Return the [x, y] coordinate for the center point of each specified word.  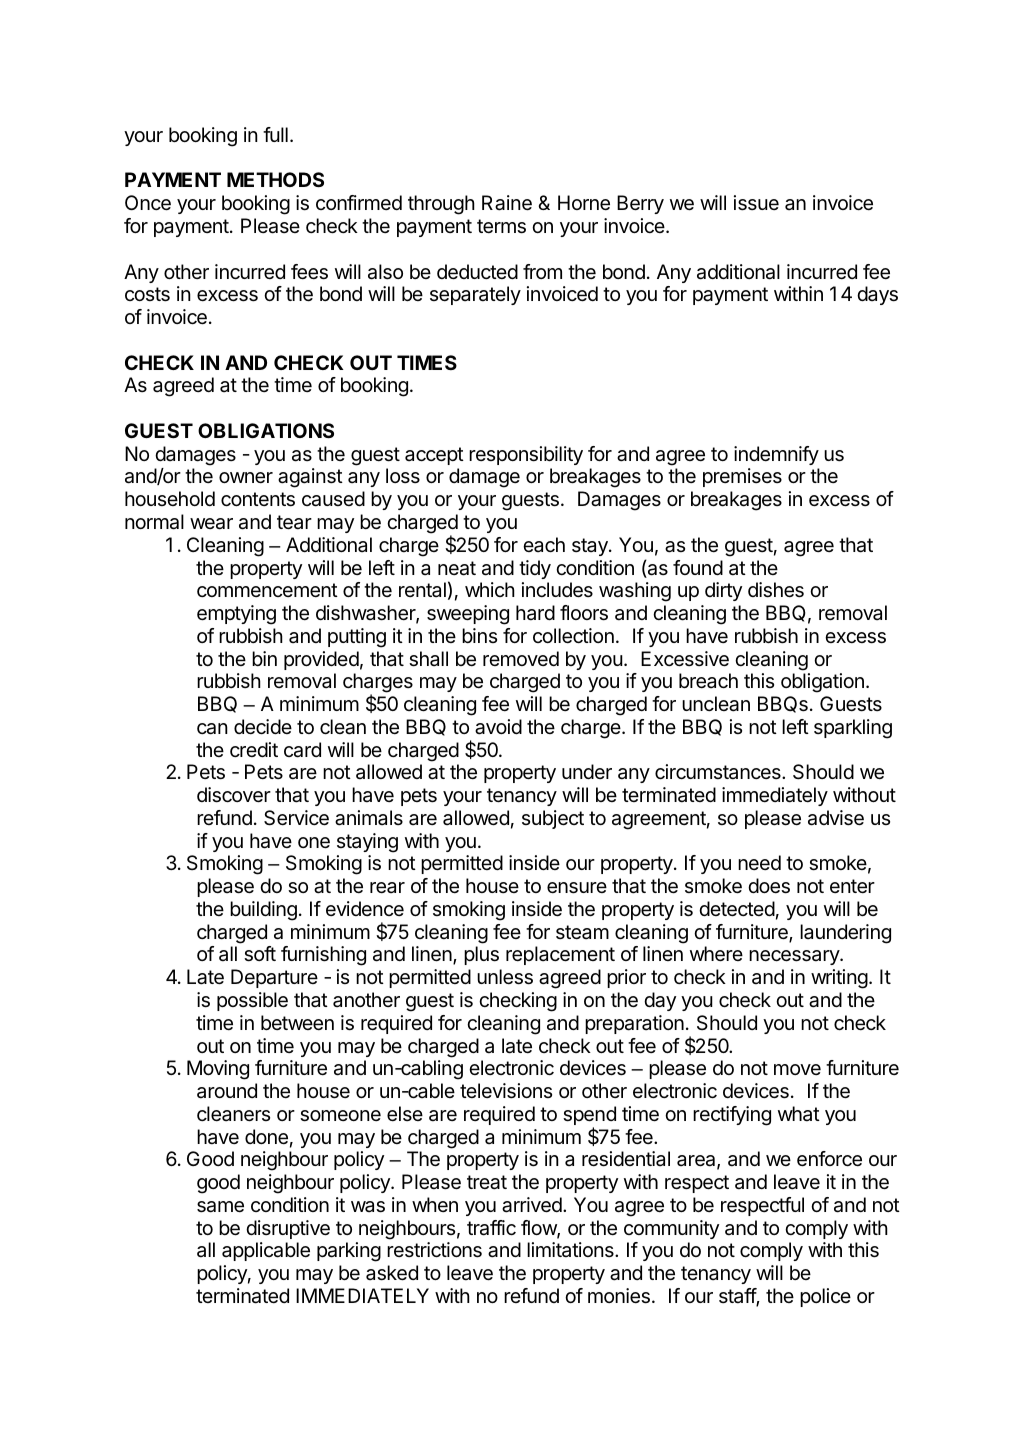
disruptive [288, 1229]
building [263, 911]
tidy [535, 569]
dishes [776, 590]
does [769, 886]
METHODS [275, 179]
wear [211, 524]
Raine [507, 203]
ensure [577, 888]
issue [756, 203]
